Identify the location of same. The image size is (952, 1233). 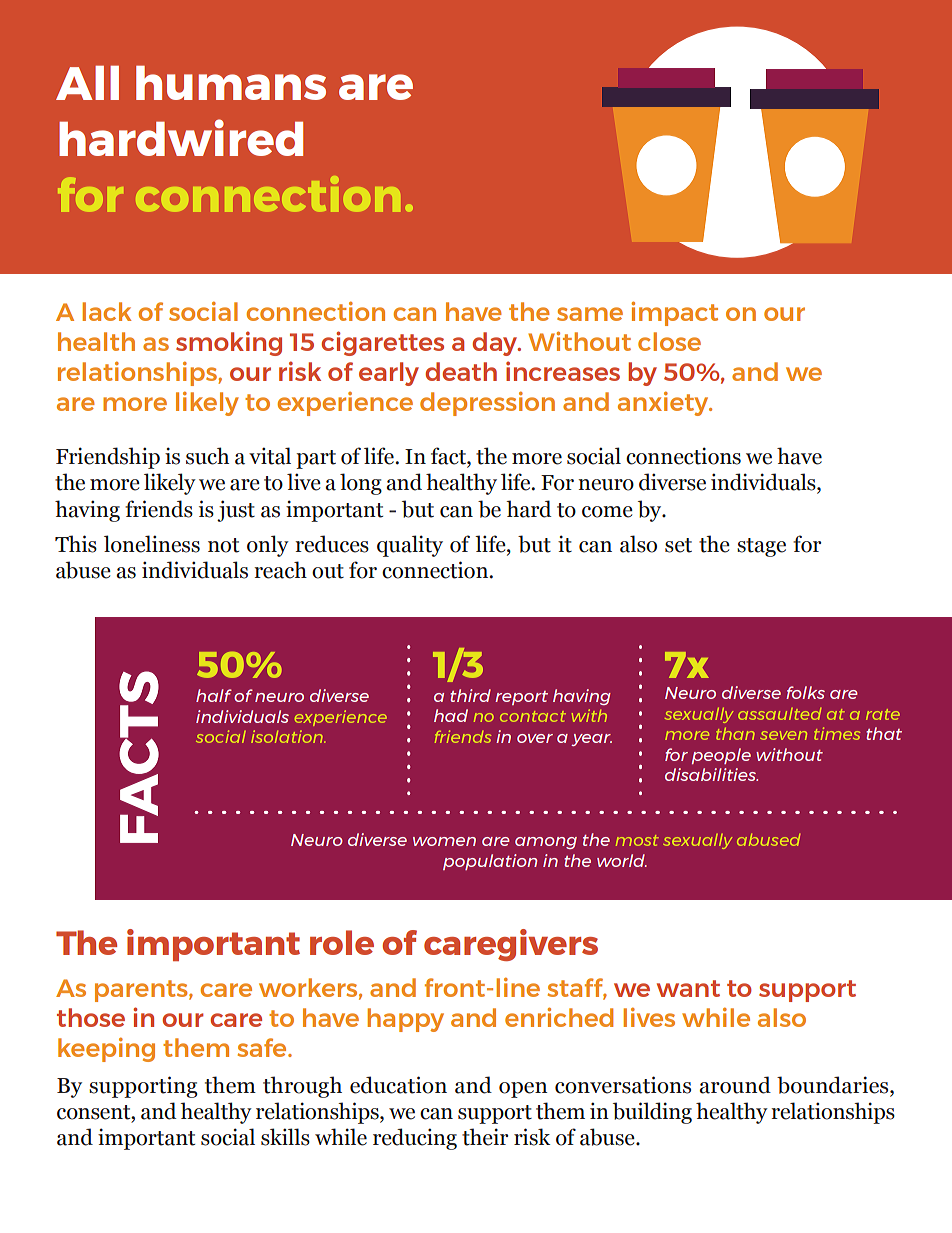
(590, 314).
